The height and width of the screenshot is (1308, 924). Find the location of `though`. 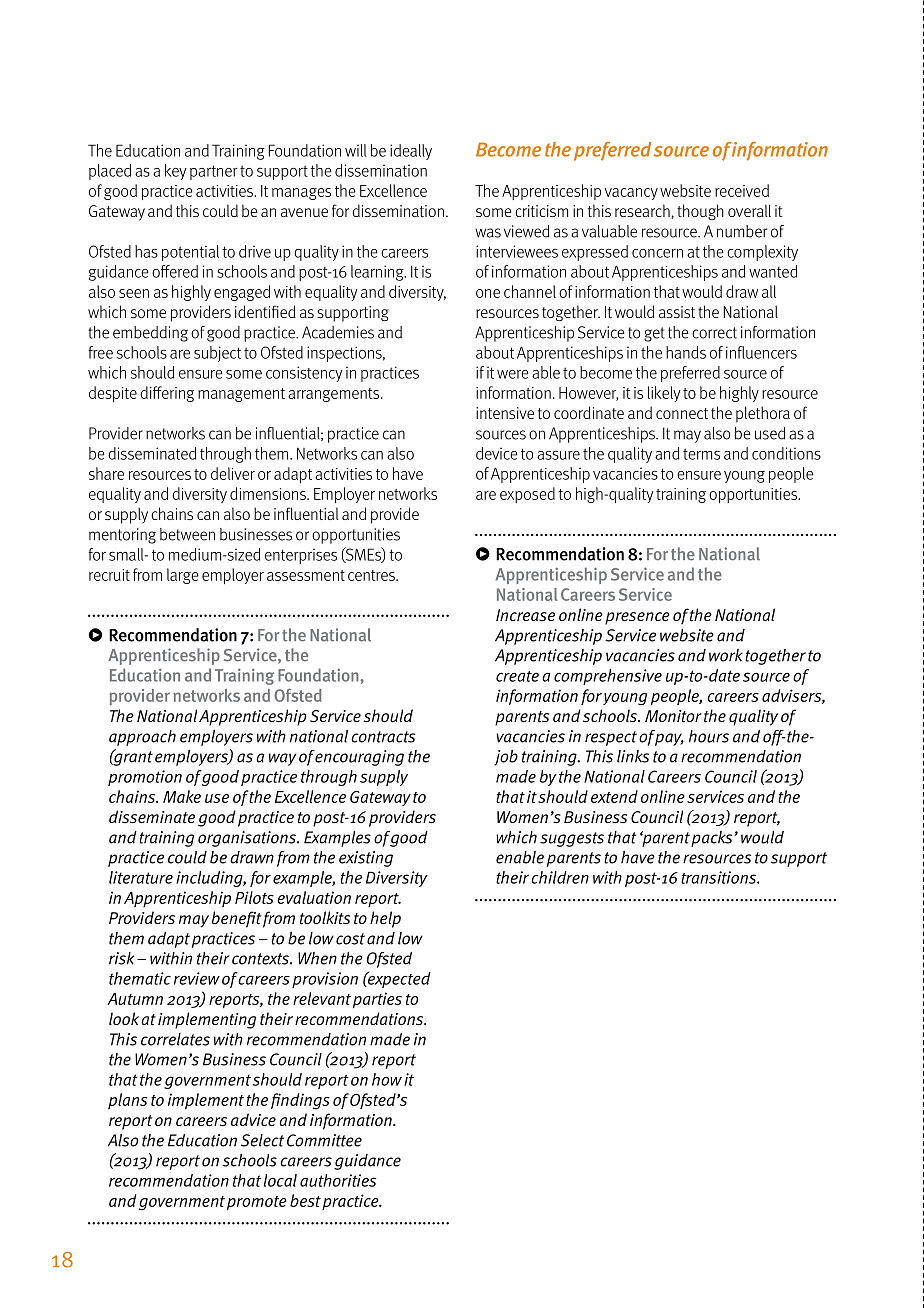

though is located at coordinates (700, 212).
